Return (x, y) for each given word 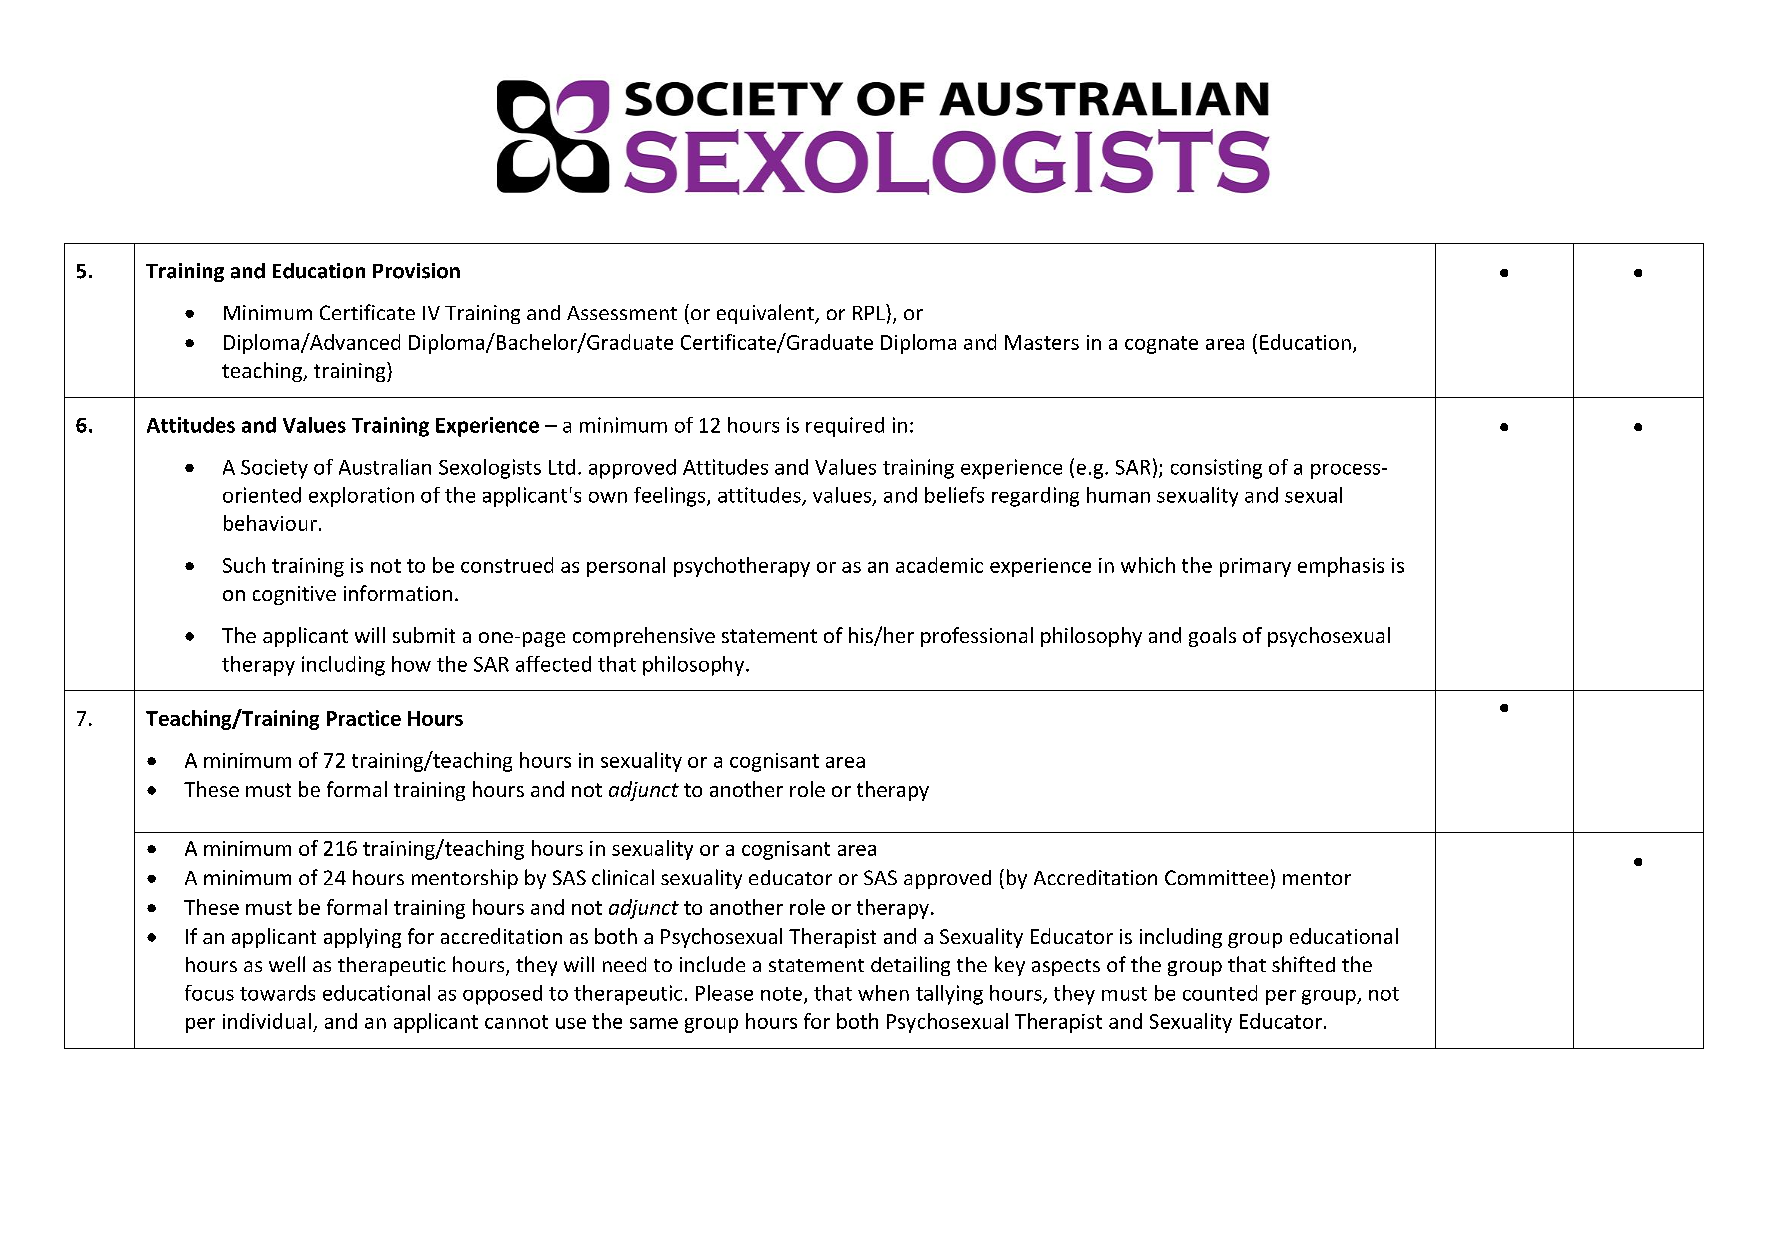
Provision (416, 271)
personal (626, 567)
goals (1212, 637)
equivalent (766, 314)
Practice (364, 718)
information (398, 593)
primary (1255, 567)
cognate (1161, 345)
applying (362, 938)
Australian (385, 467)
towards (277, 993)
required (845, 427)
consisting (1216, 469)
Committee (1216, 877)
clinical (623, 877)
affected (553, 664)
